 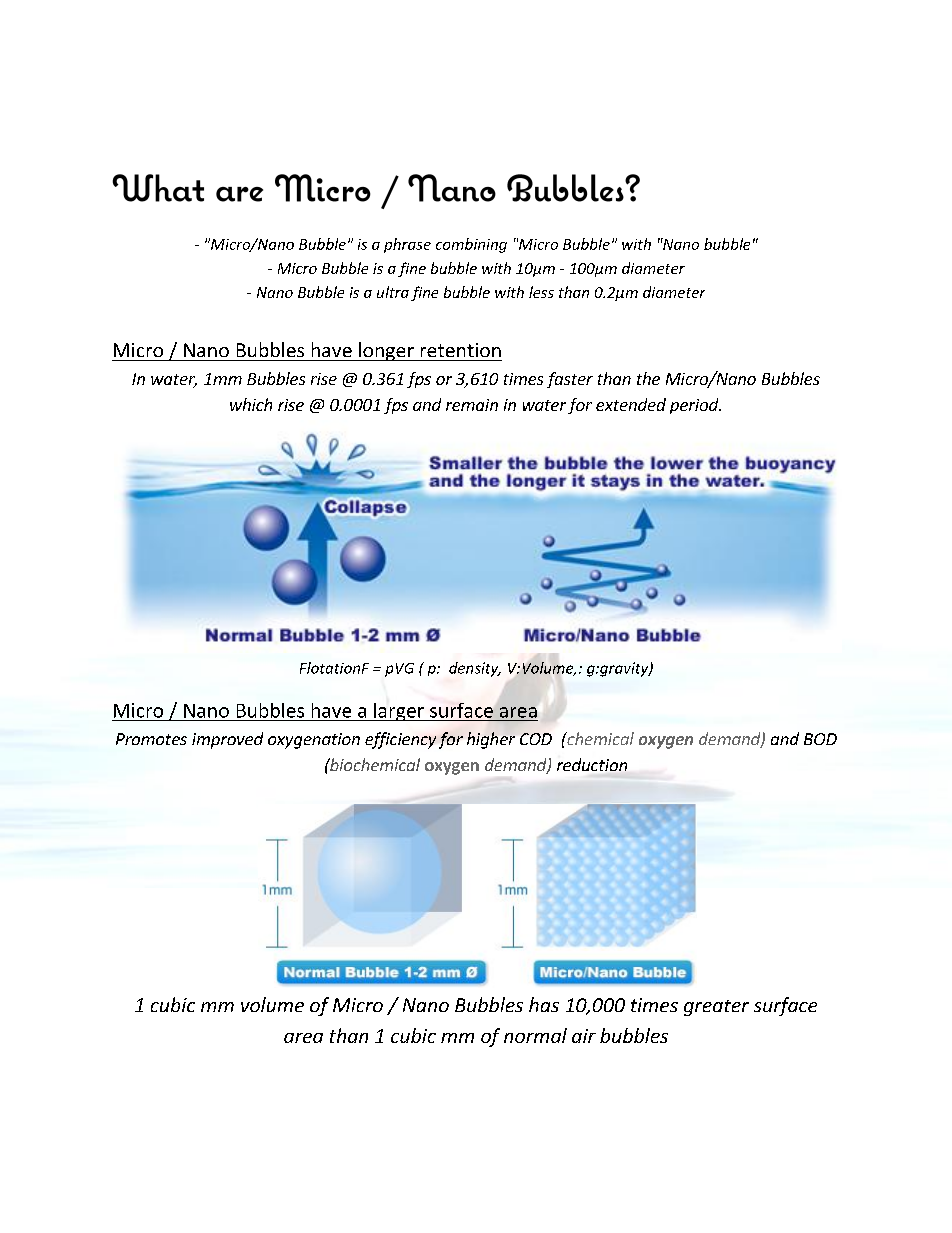 What do you see at coordinates (592, 764) in the image?
I see `reduction` at bounding box center [592, 764].
